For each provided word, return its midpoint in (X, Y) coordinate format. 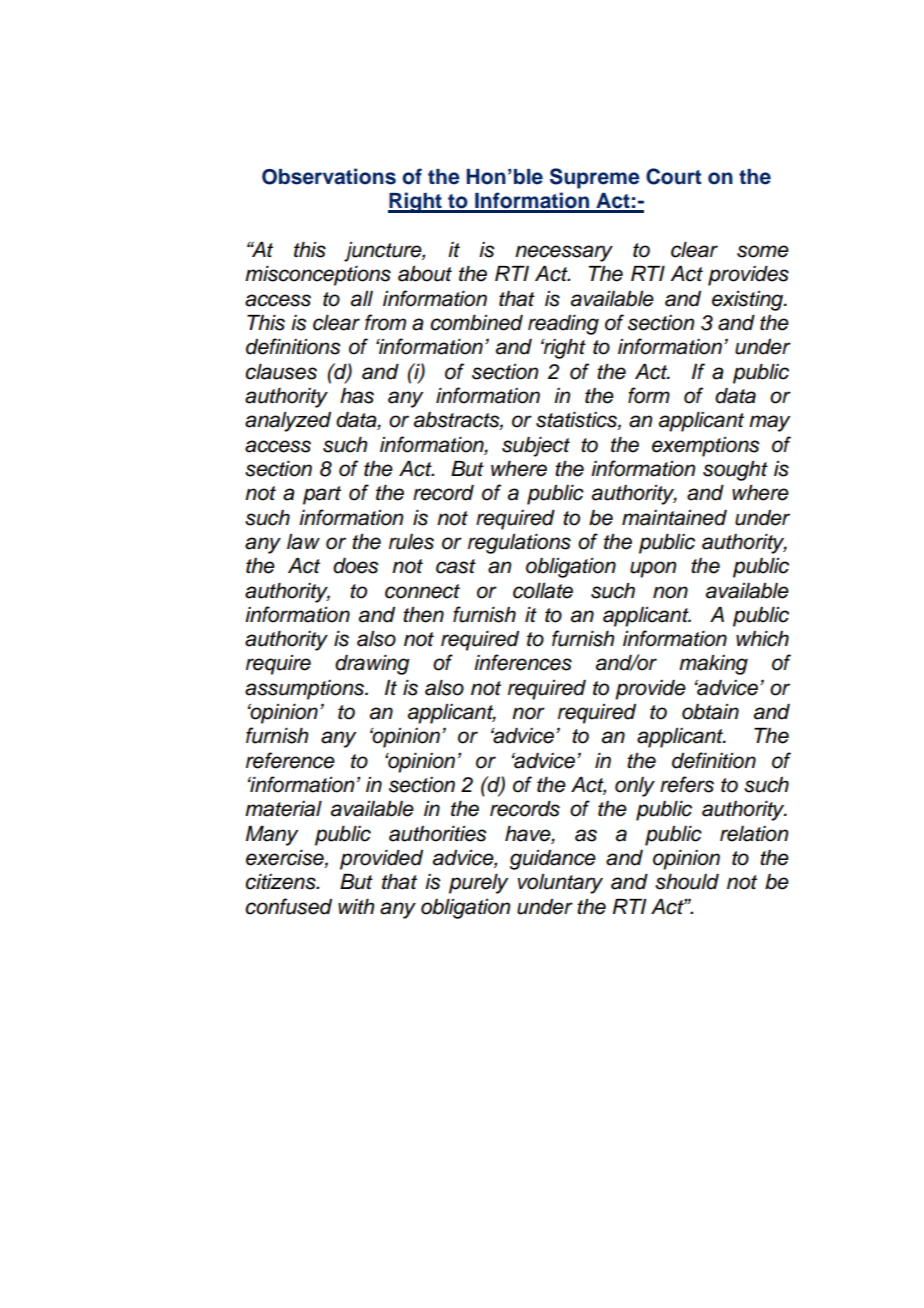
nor (528, 713)
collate (543, 591)
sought (735, 471)
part (322, 495)
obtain (710, 712)
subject (536, 447)
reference (290, 760)
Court (673, 176)
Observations (329, 176)
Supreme (595, 178)
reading (563, 325)
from (385, 322)
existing (749, 301)
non (670, 592)
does (356, 566)
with (356, 906)
